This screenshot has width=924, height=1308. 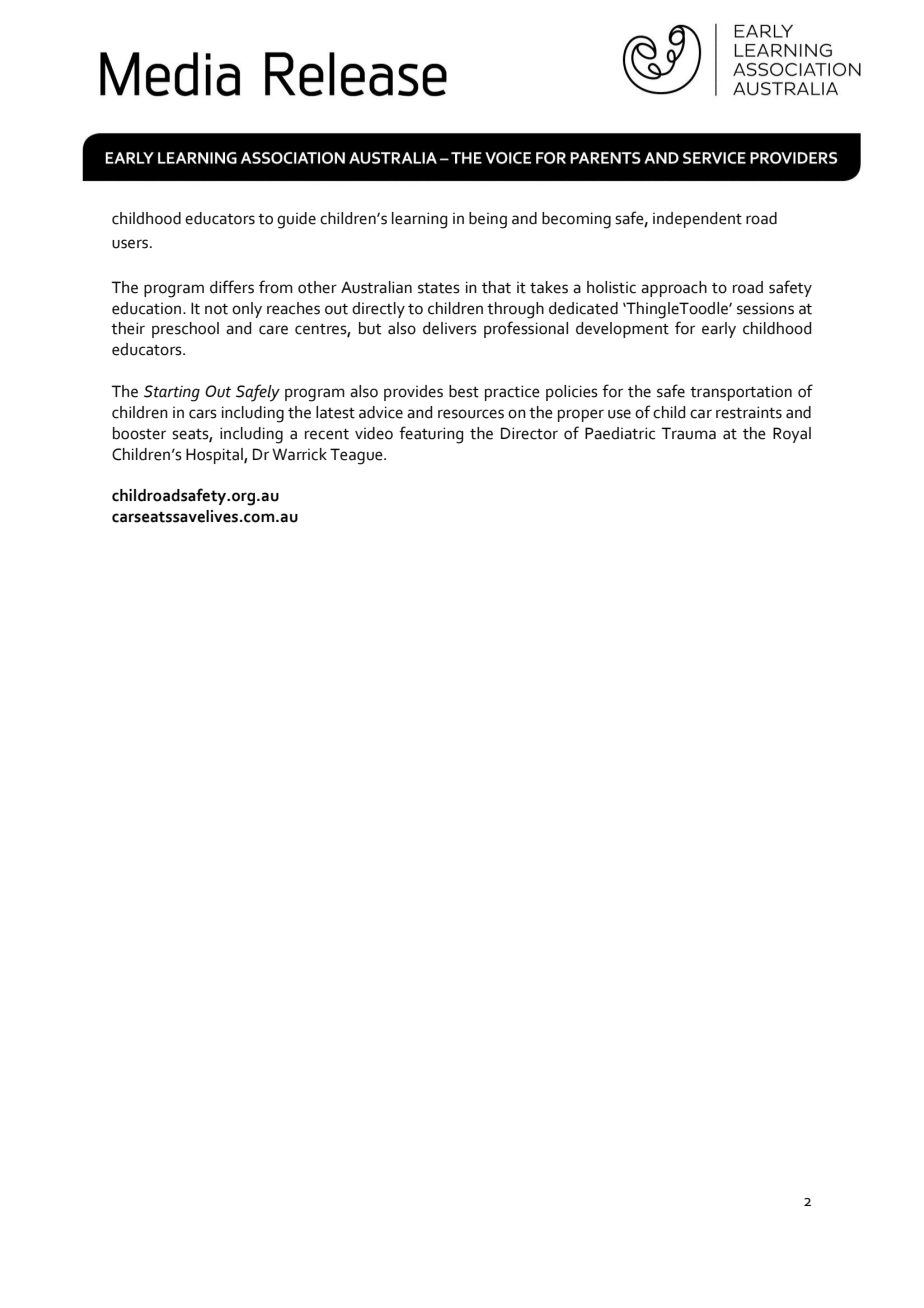 I want to click on Starting, so click(x=172, y=393).
